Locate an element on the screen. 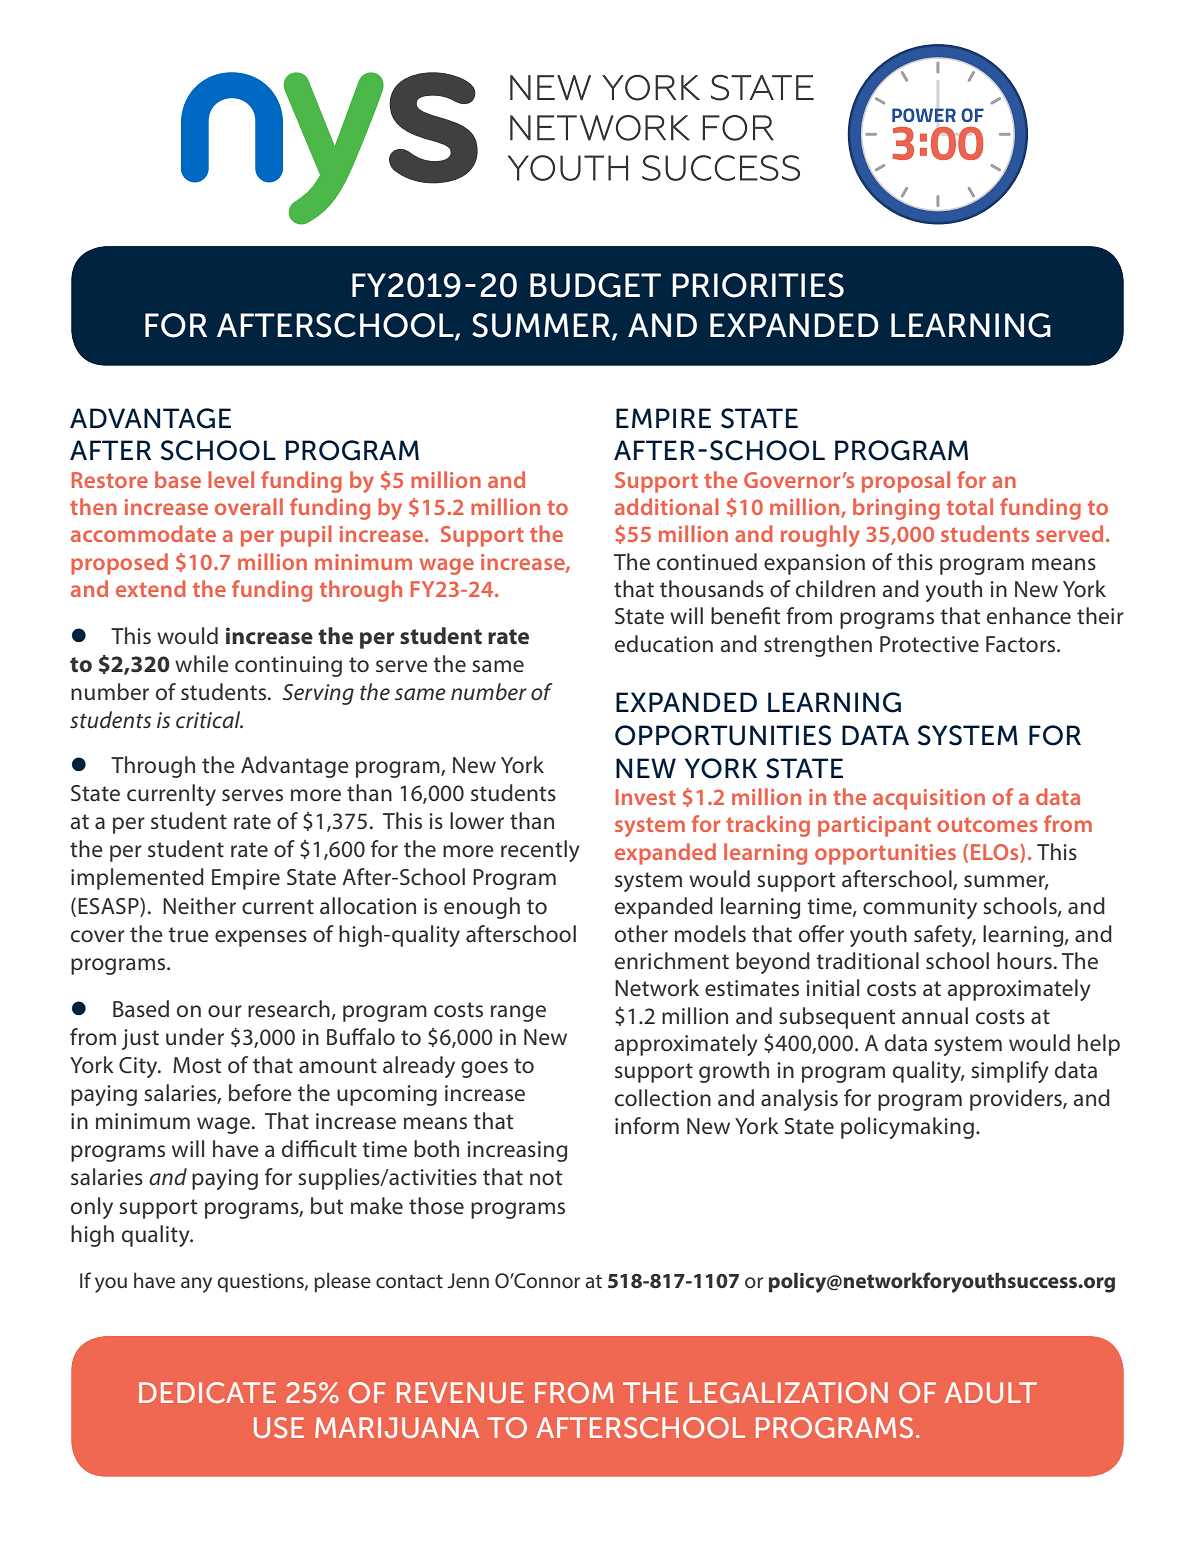  level is located at coordinates (231, 479).
